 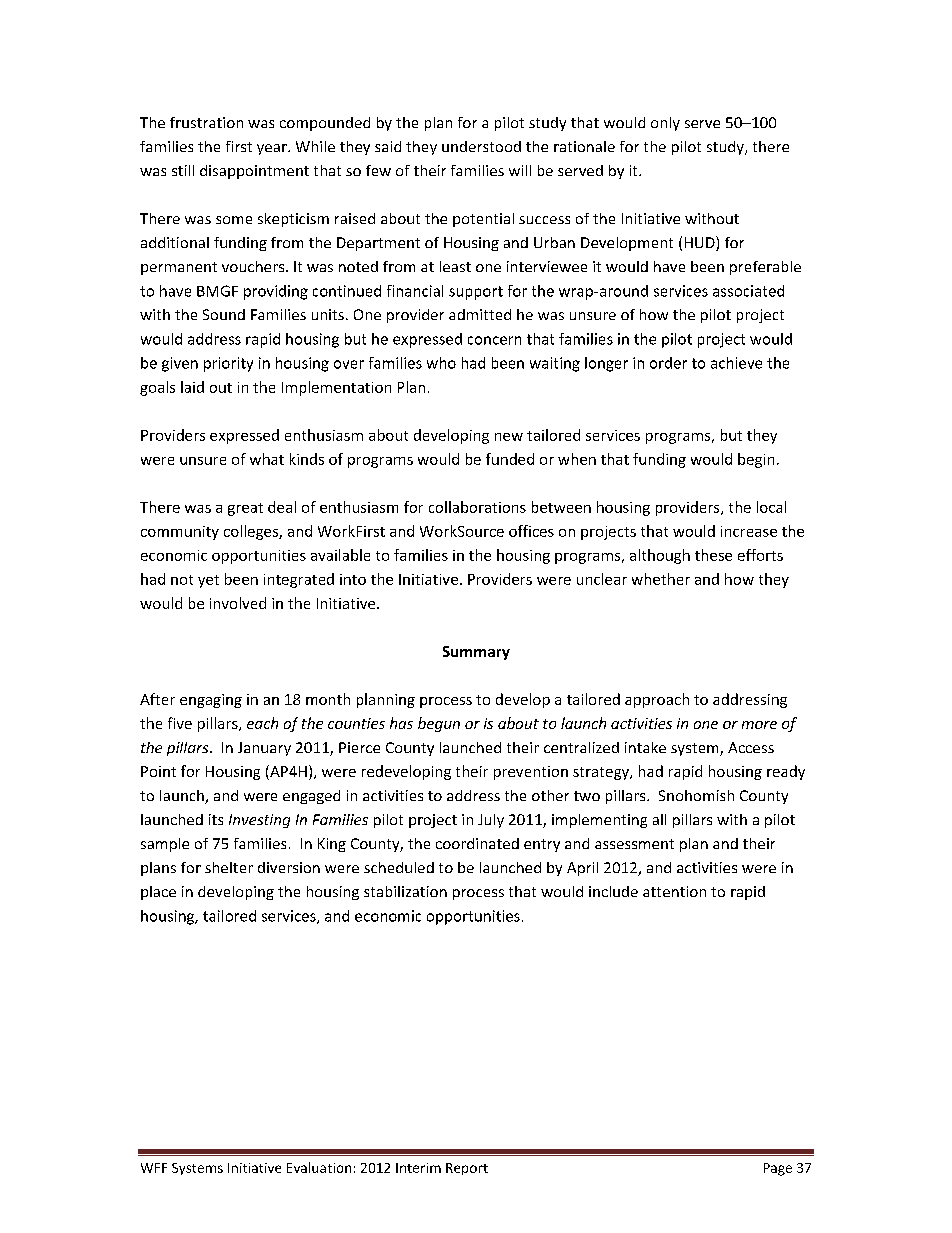 What do you see at coordinates (657, 700) in the screenshot?
I see `approach` at bounding box center [657, 700].
